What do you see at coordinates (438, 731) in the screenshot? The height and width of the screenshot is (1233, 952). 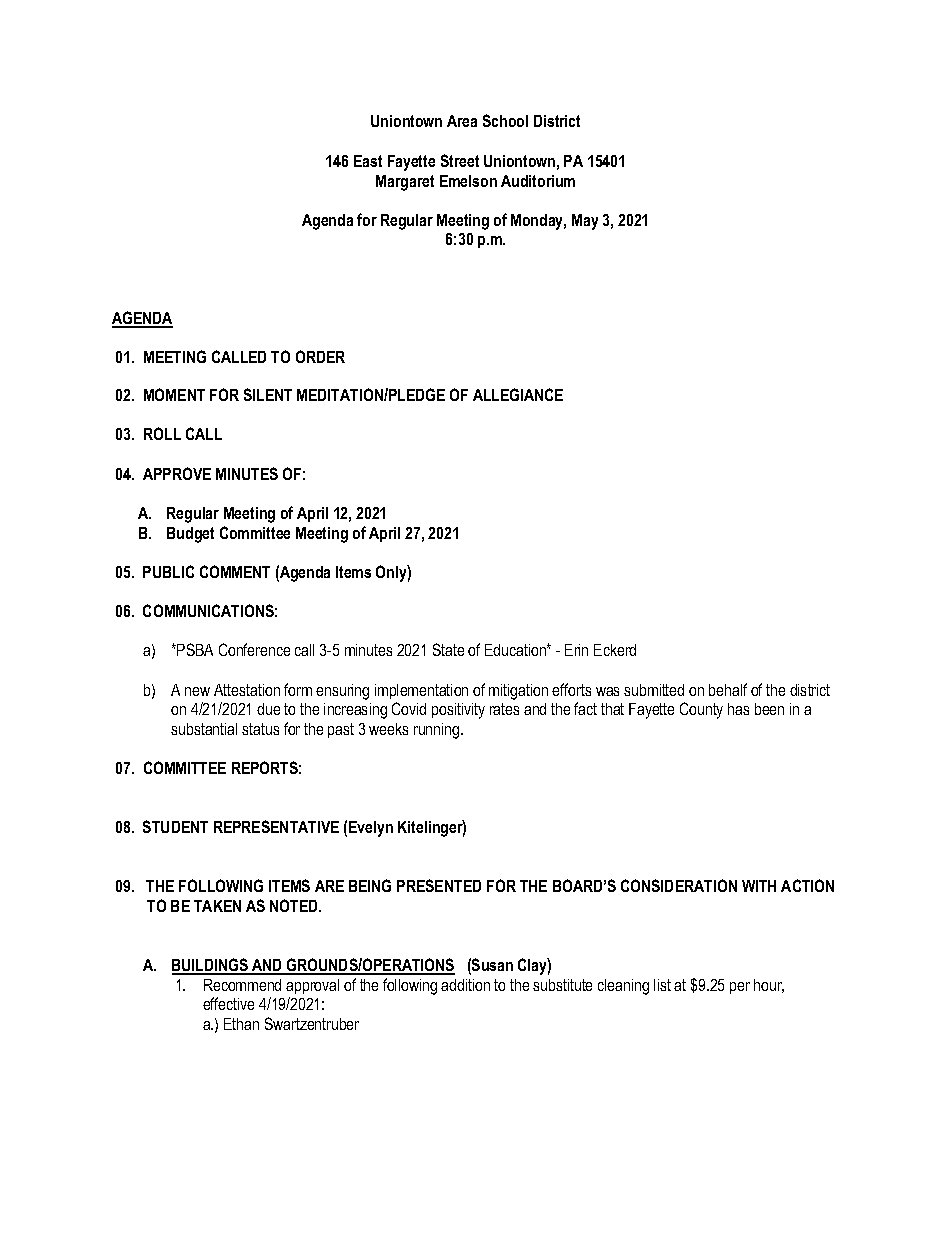 I see `running` at bounding box center [438, 731].
